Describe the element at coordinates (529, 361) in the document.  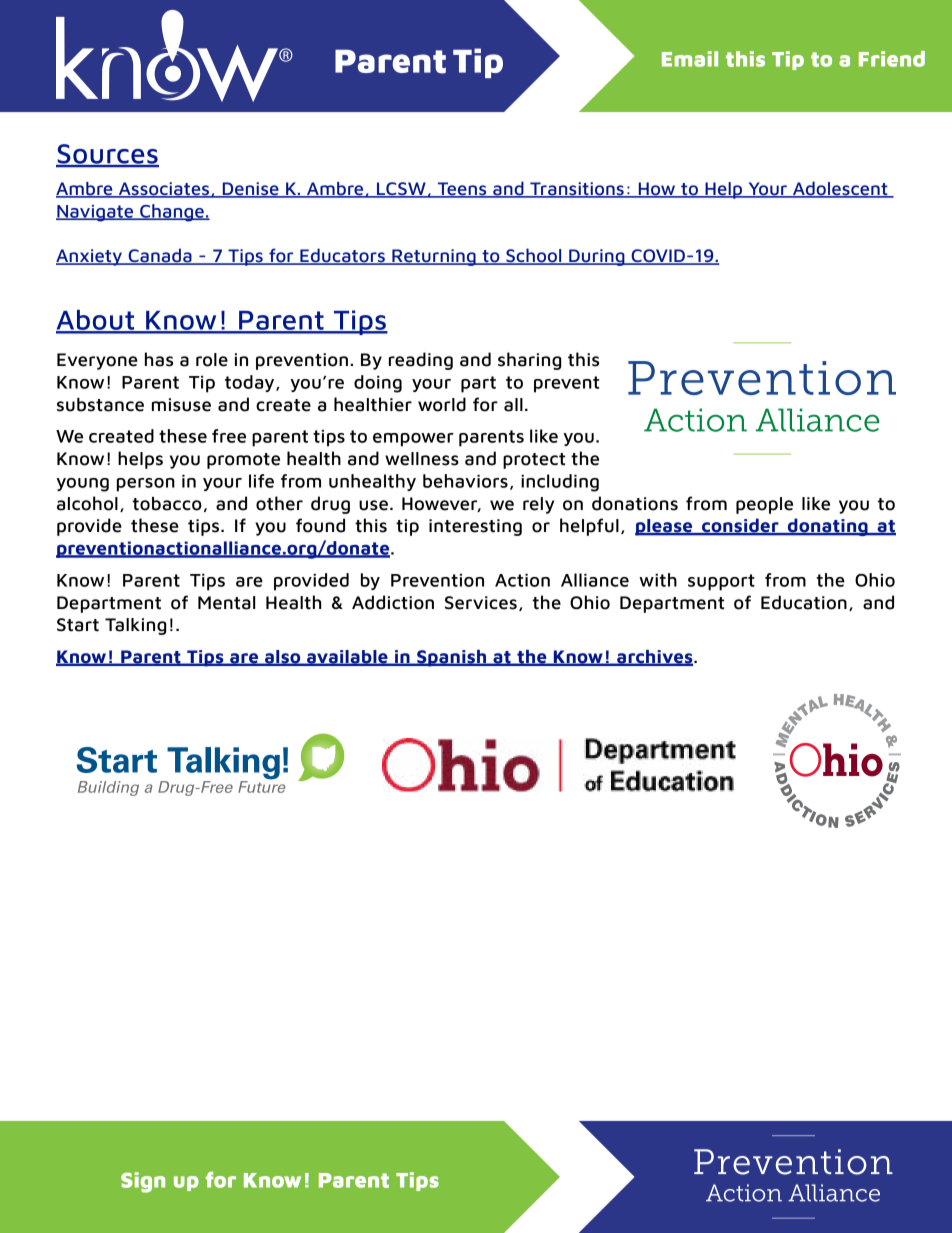
I see `sharing` at that location.
